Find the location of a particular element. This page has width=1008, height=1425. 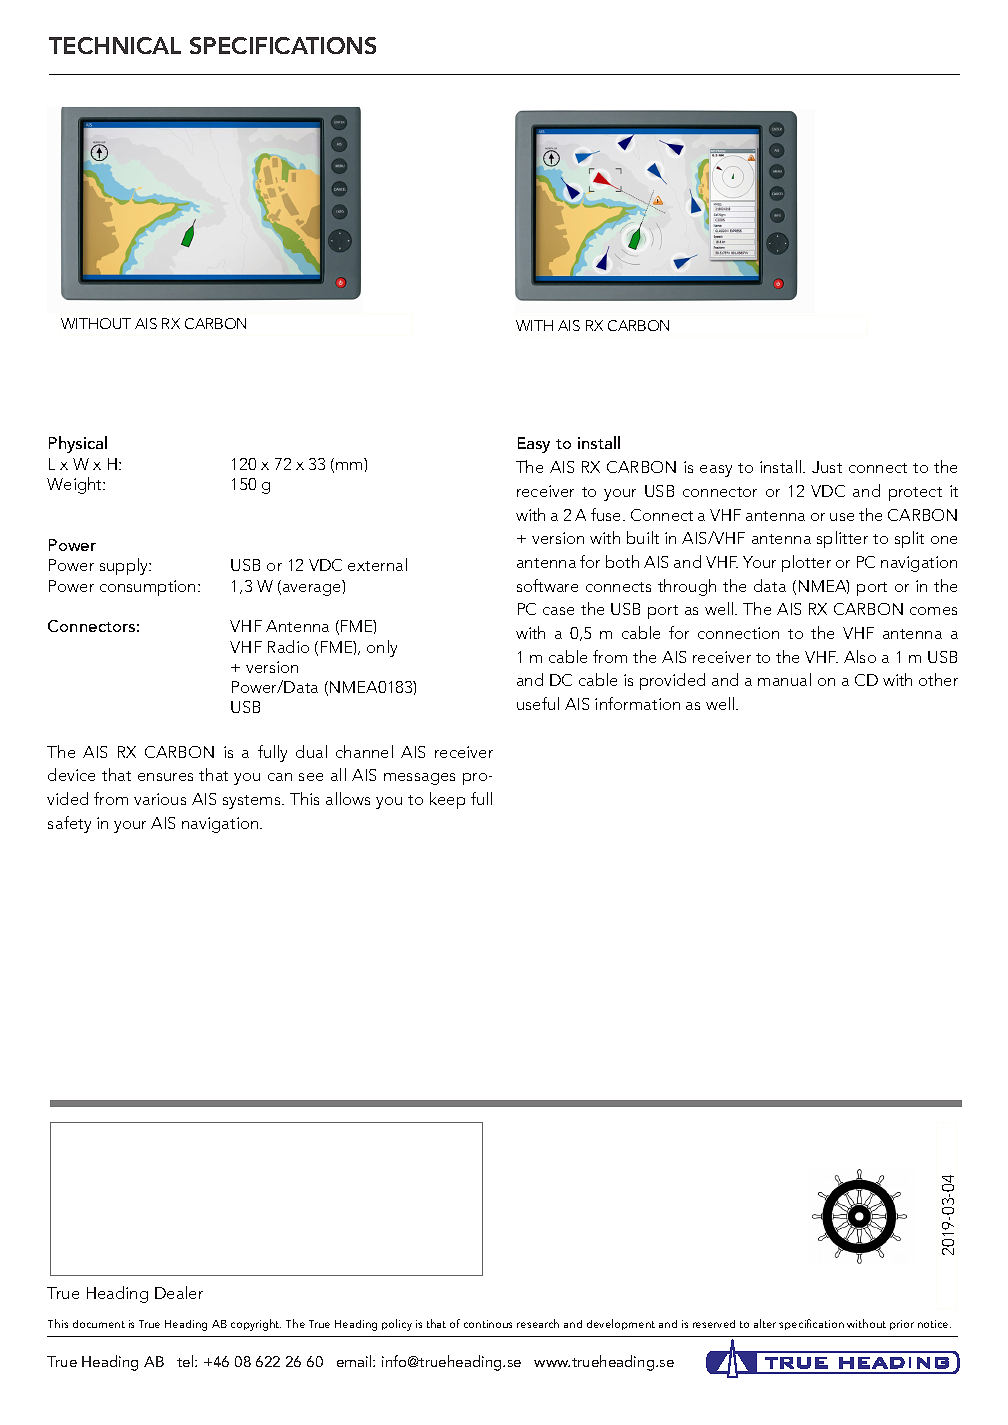

Dealer is located at coordinates (179, 1292).
